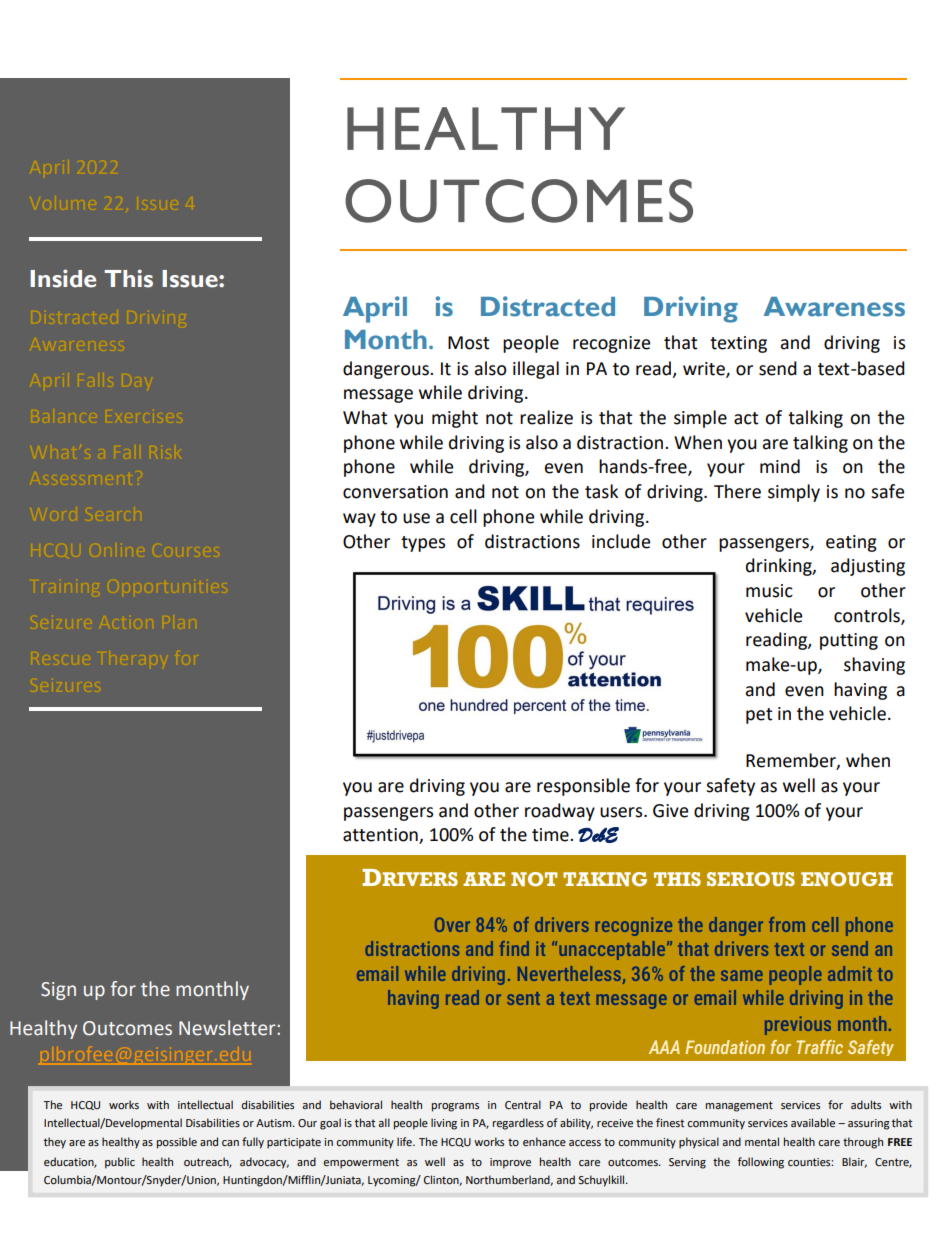  Describe the element at coordinates (63, 278) in the page. I see `Inside` at that location.
